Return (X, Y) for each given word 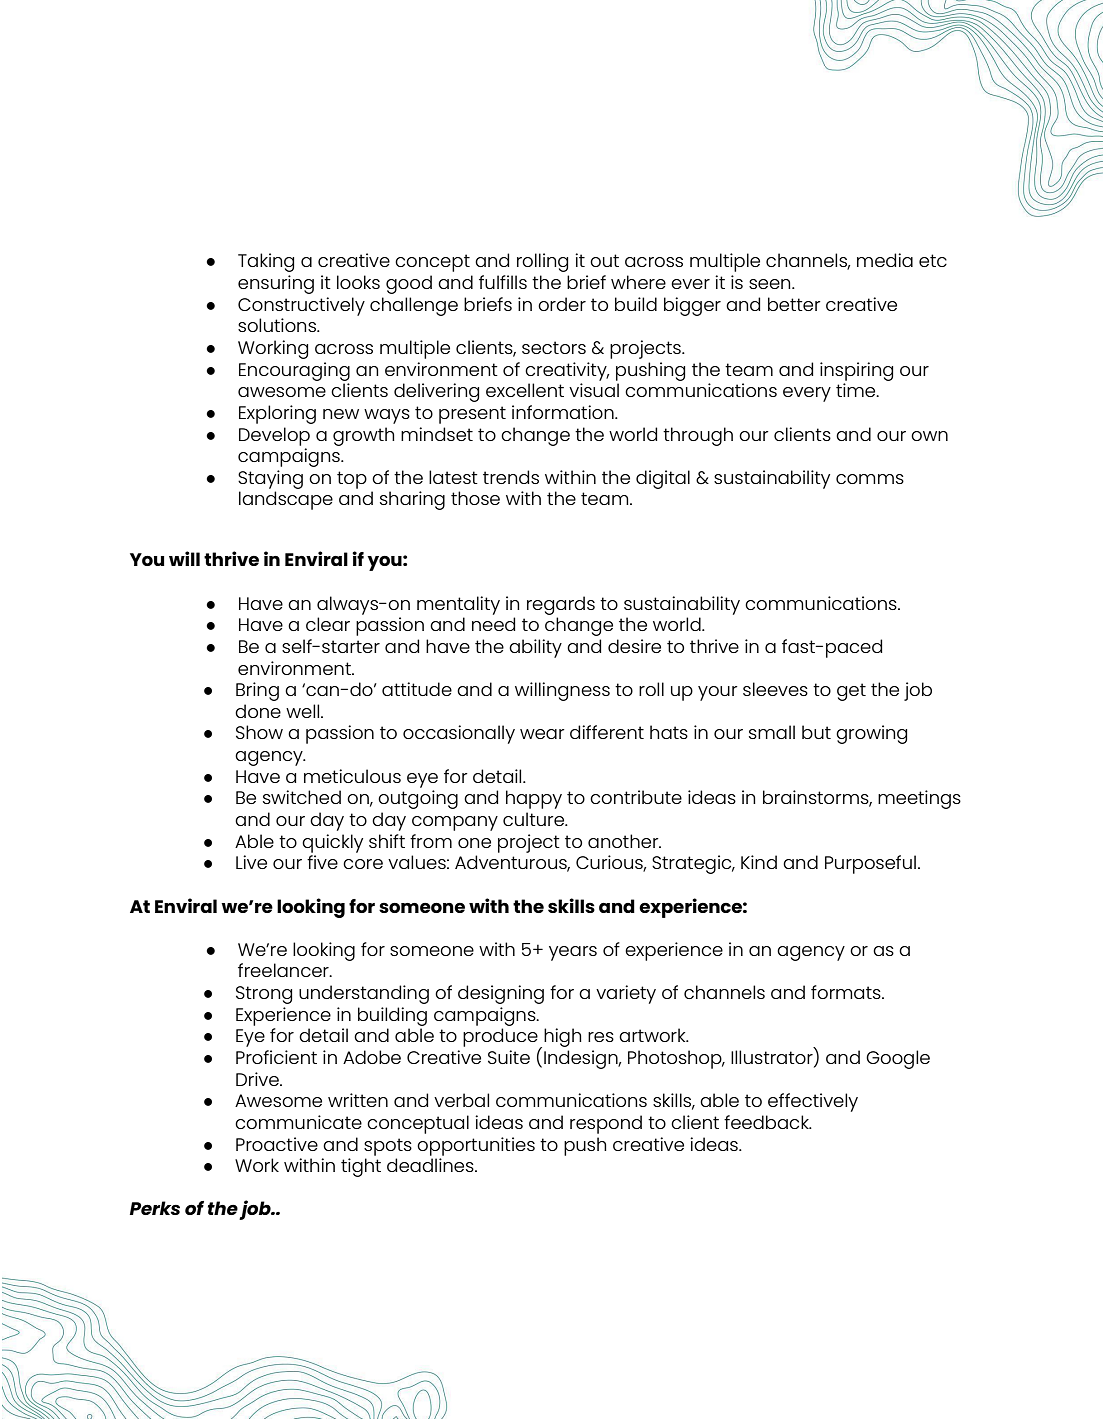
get (851, 692)
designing (501, 994)
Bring (257, 691)
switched (302, 797)
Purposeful (870, 864)
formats (847, 992)
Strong (264, 995)
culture (535, 819)
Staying (270, 479)
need (493, 624)
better (794, 304)
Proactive (277, 1144)
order (562, 304)
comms (870, 479)
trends (511, 477)
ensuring (276, 284)
